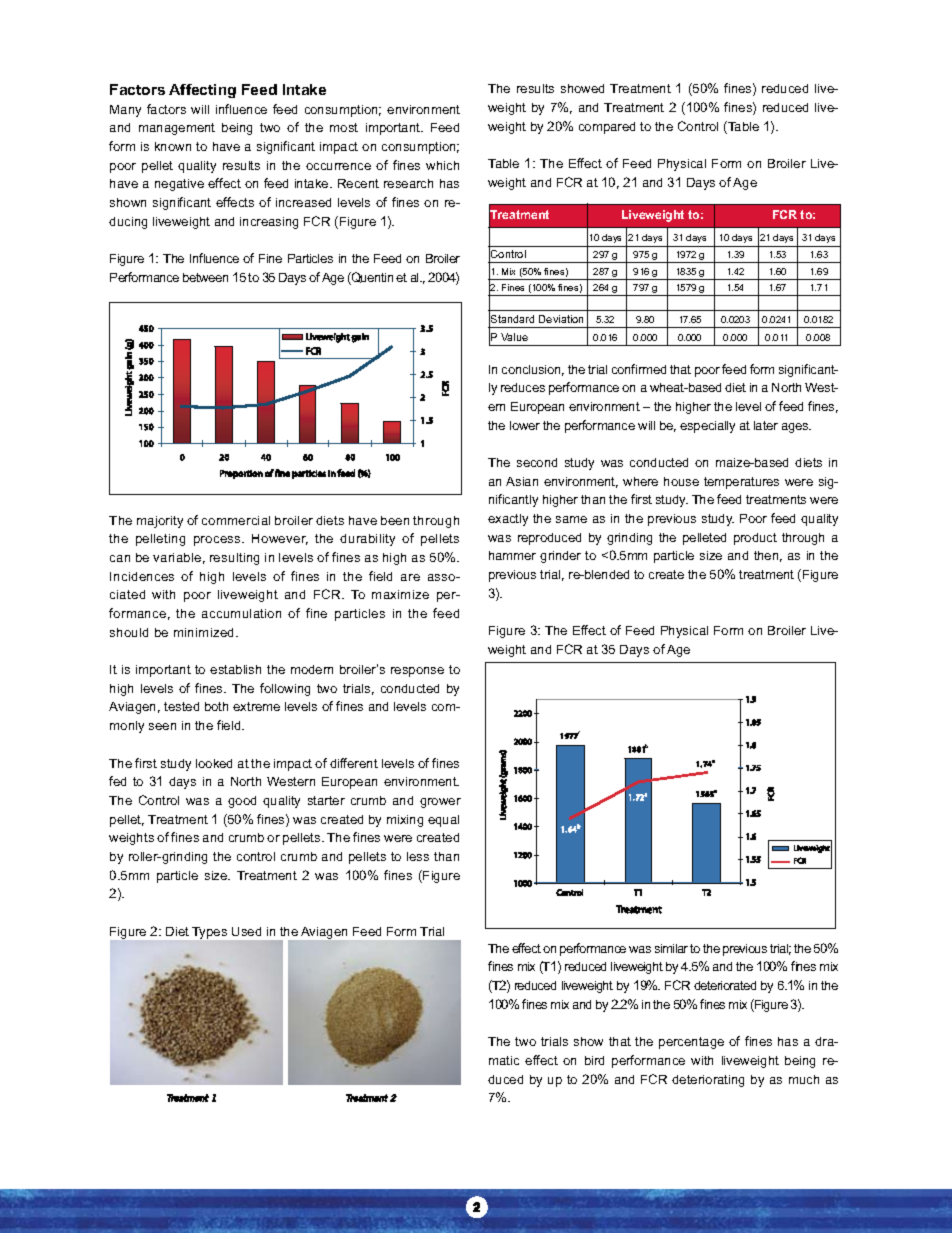  I want to click on which, so click(442, 165).
